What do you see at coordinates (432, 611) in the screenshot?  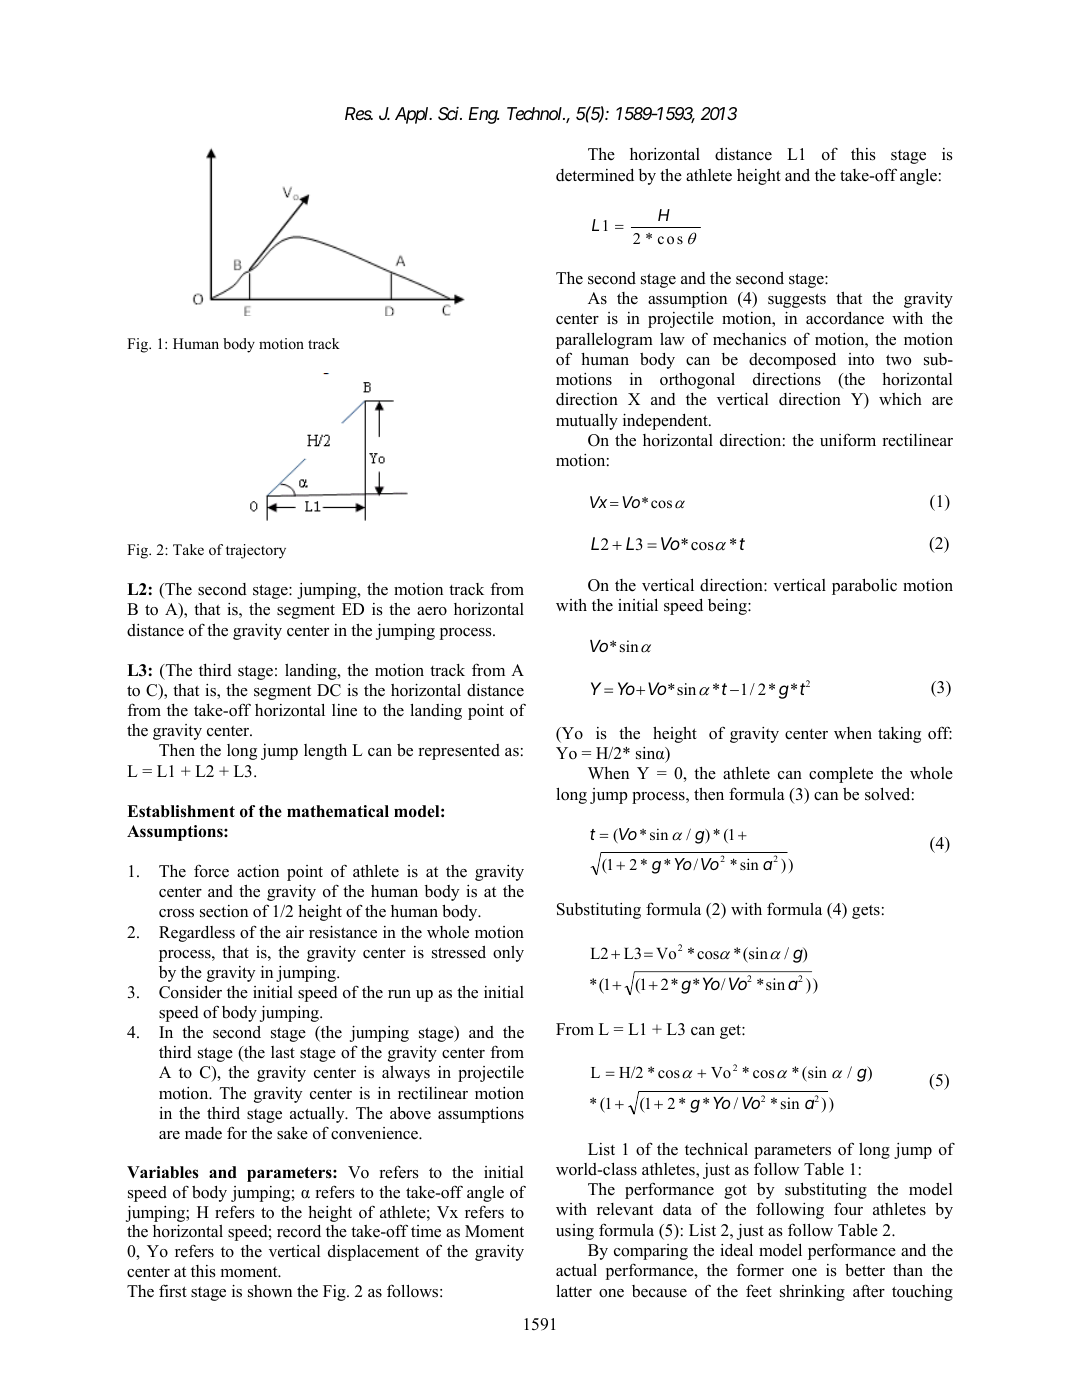 I see `aero` at bounding box center [432, 611].
